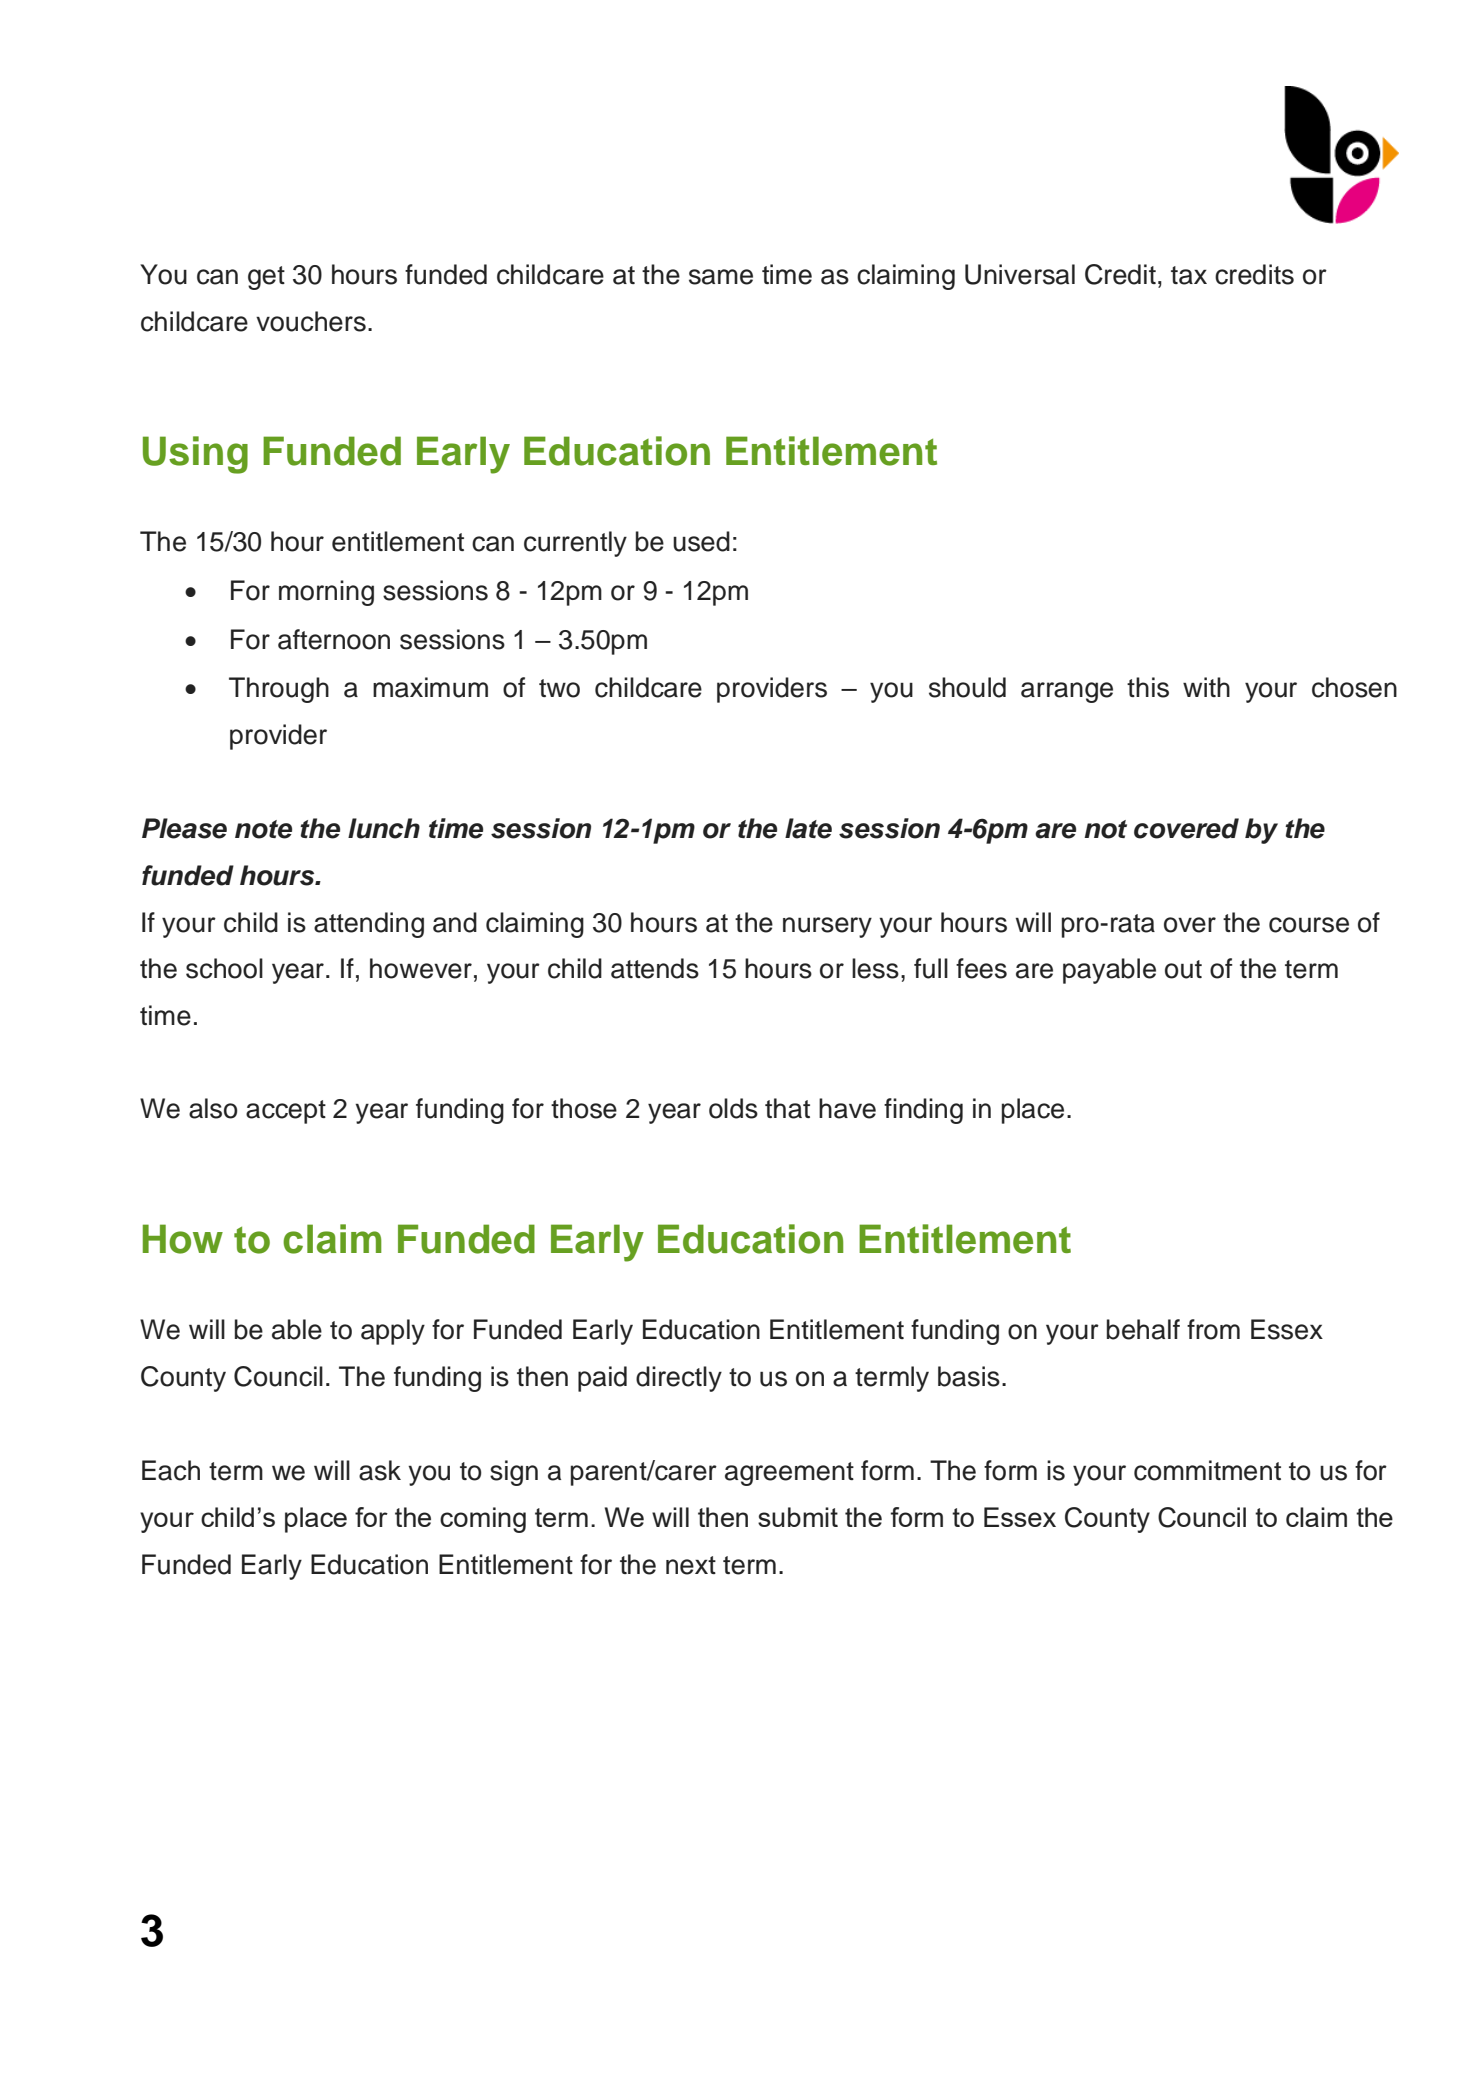  I want to click on with, so click(1206, 687).
